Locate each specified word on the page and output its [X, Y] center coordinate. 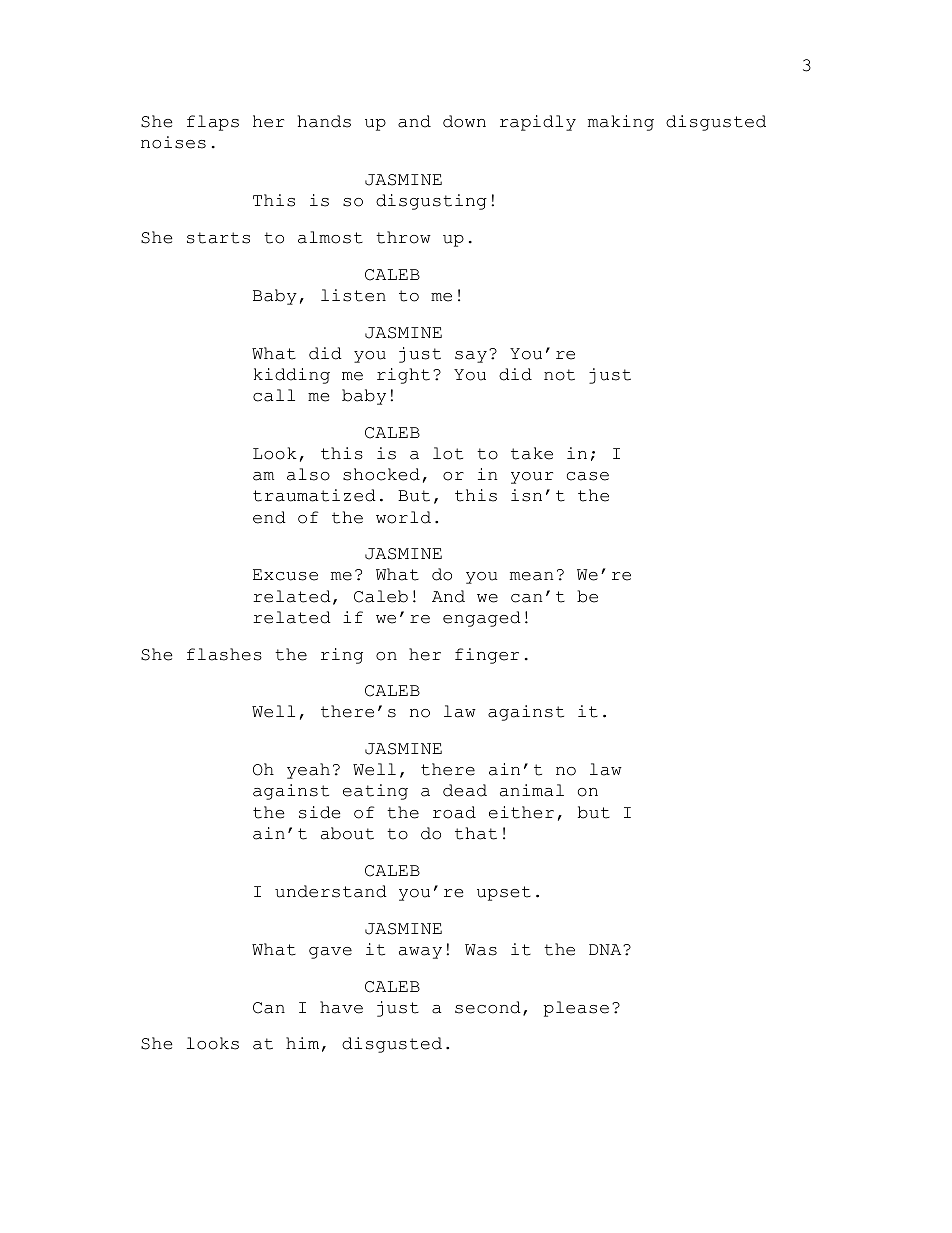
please [576, 1009]
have [341, 1007]
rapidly [538, 123]
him [302, 1043]
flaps [213, 123]
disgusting [431, 202]
